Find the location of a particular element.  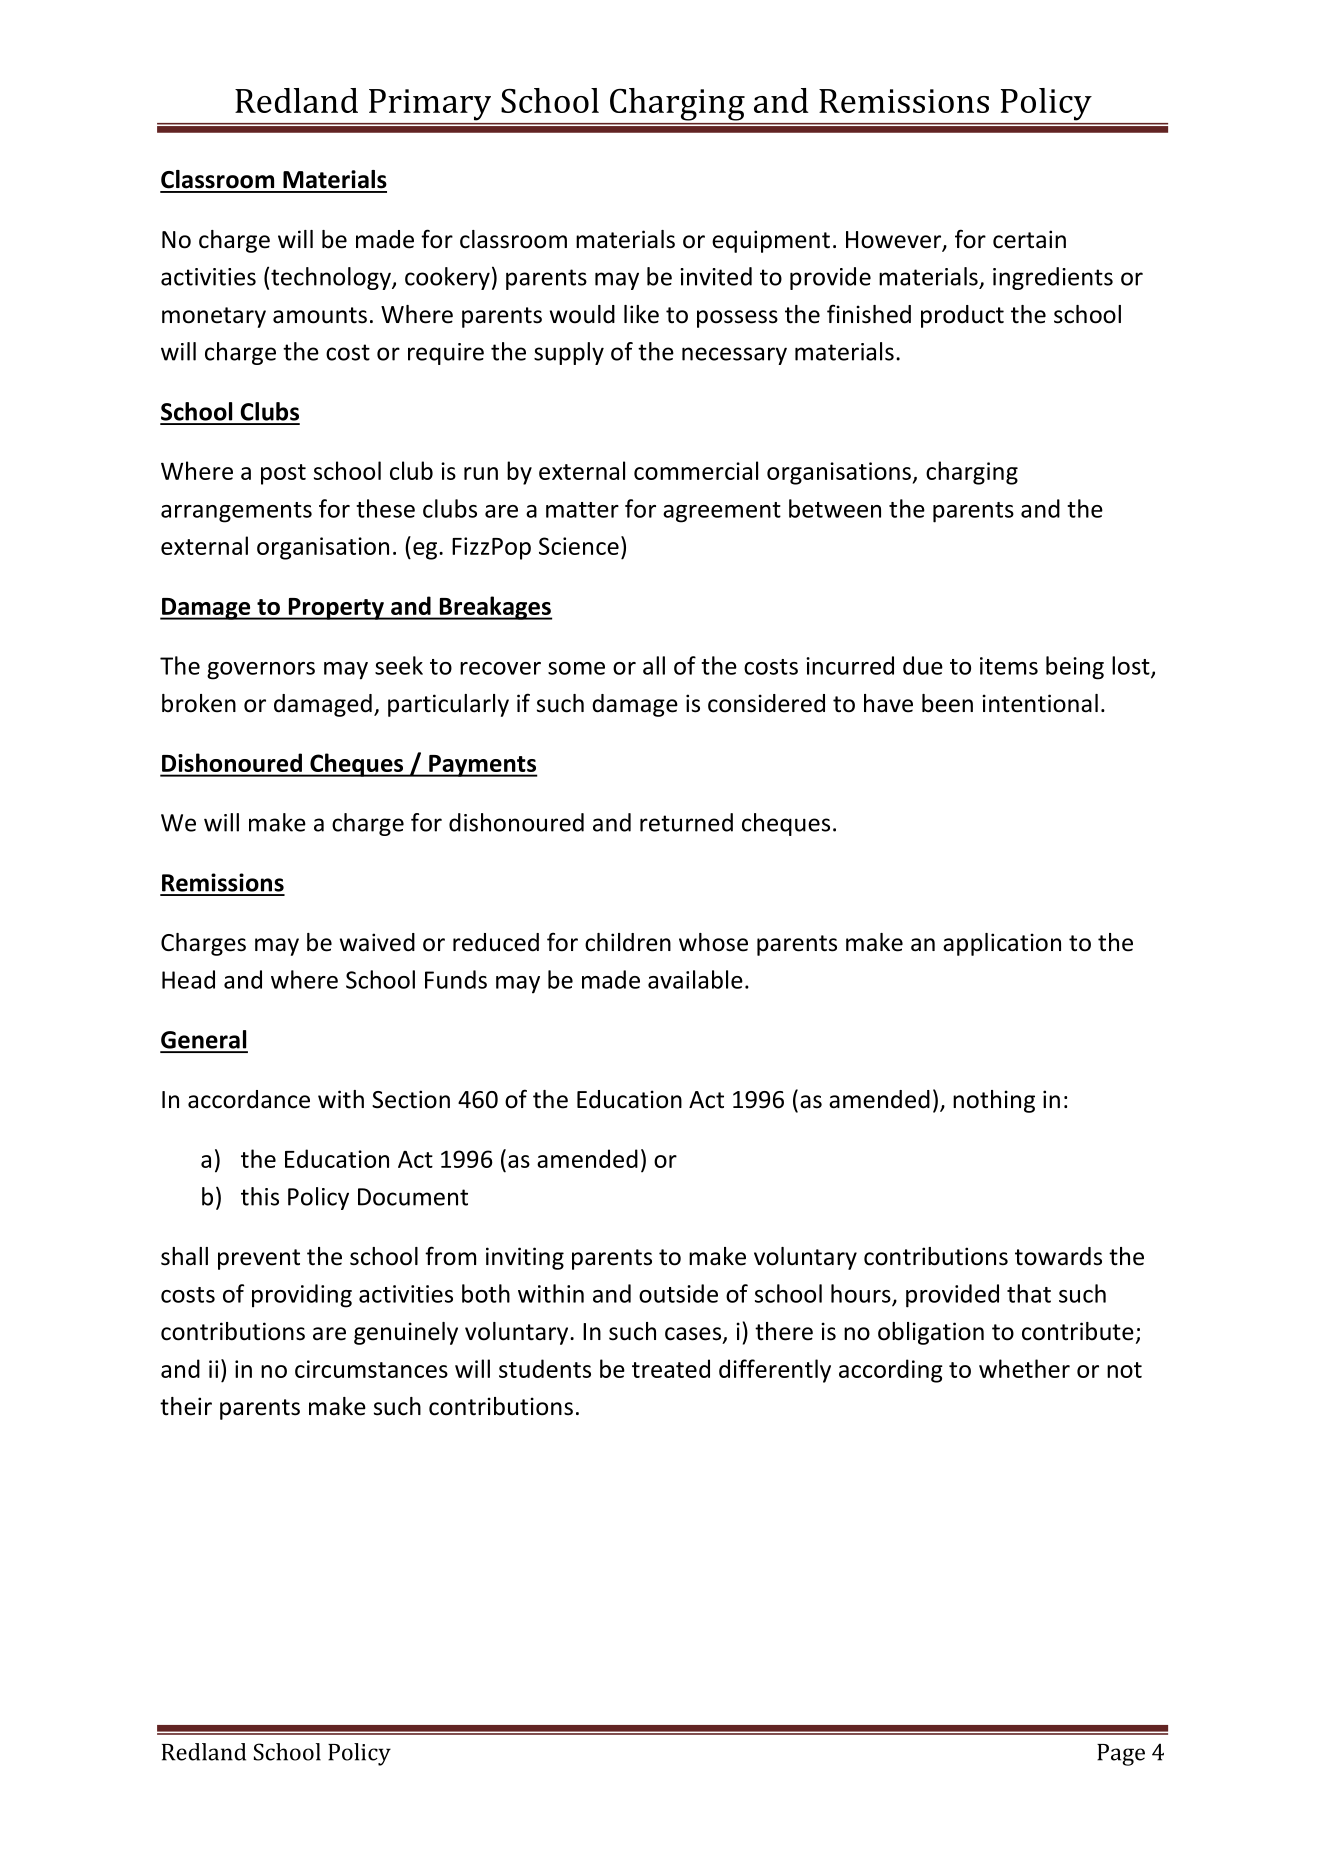

Page is located at coordinates (1121, 1755).
